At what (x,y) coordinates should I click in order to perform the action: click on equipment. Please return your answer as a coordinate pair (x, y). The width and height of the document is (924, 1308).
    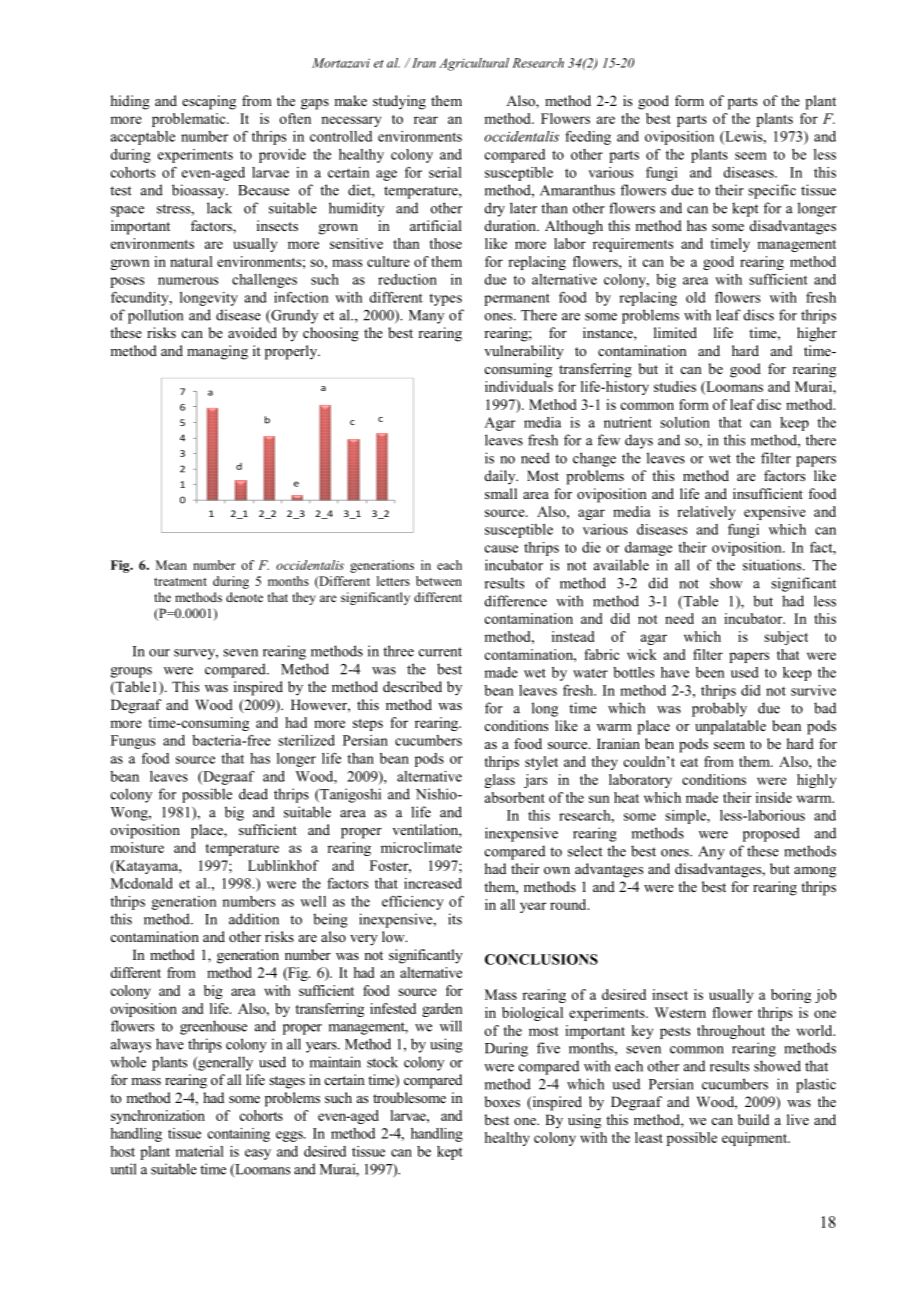
    Looking at the image, I should click on (755, 1139).
